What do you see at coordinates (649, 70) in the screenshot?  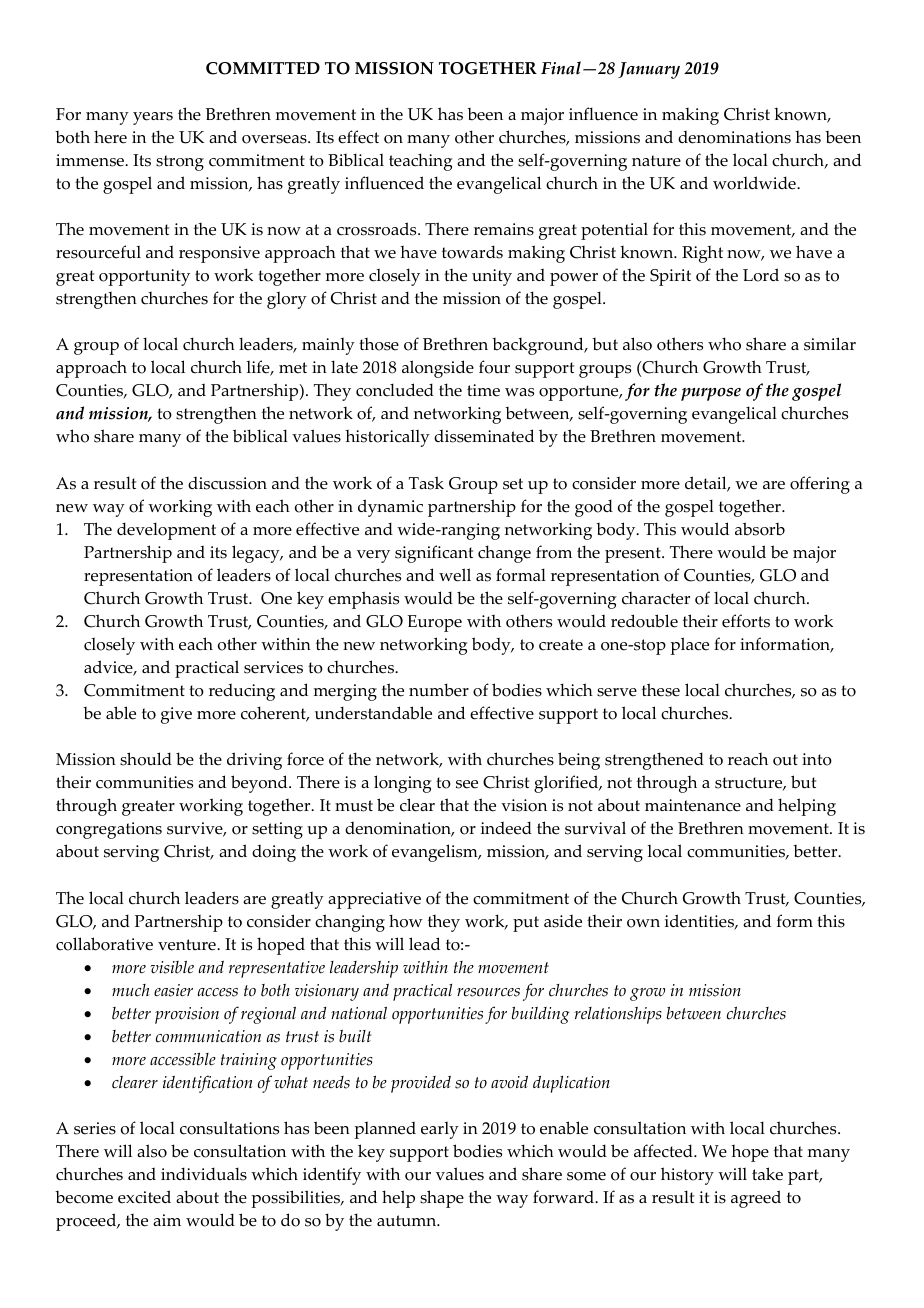 I see `January` at bounding box center [649, 70].
